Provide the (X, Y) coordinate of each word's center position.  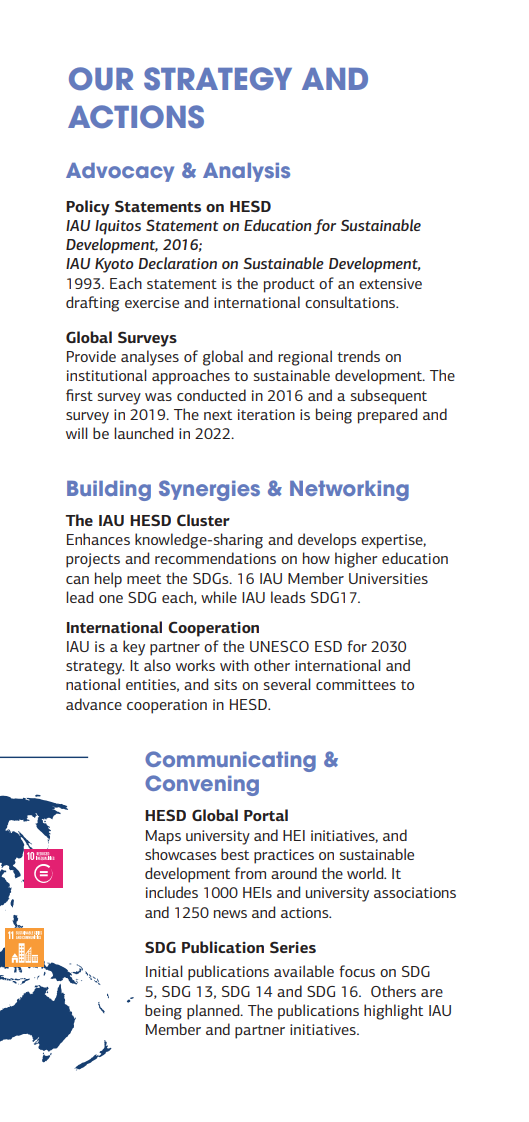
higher (356, 560)
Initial (164, 971)
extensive (390, 283)
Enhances (98, 539)
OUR (101, 79)
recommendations (215, 558)
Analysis (246, 172)
